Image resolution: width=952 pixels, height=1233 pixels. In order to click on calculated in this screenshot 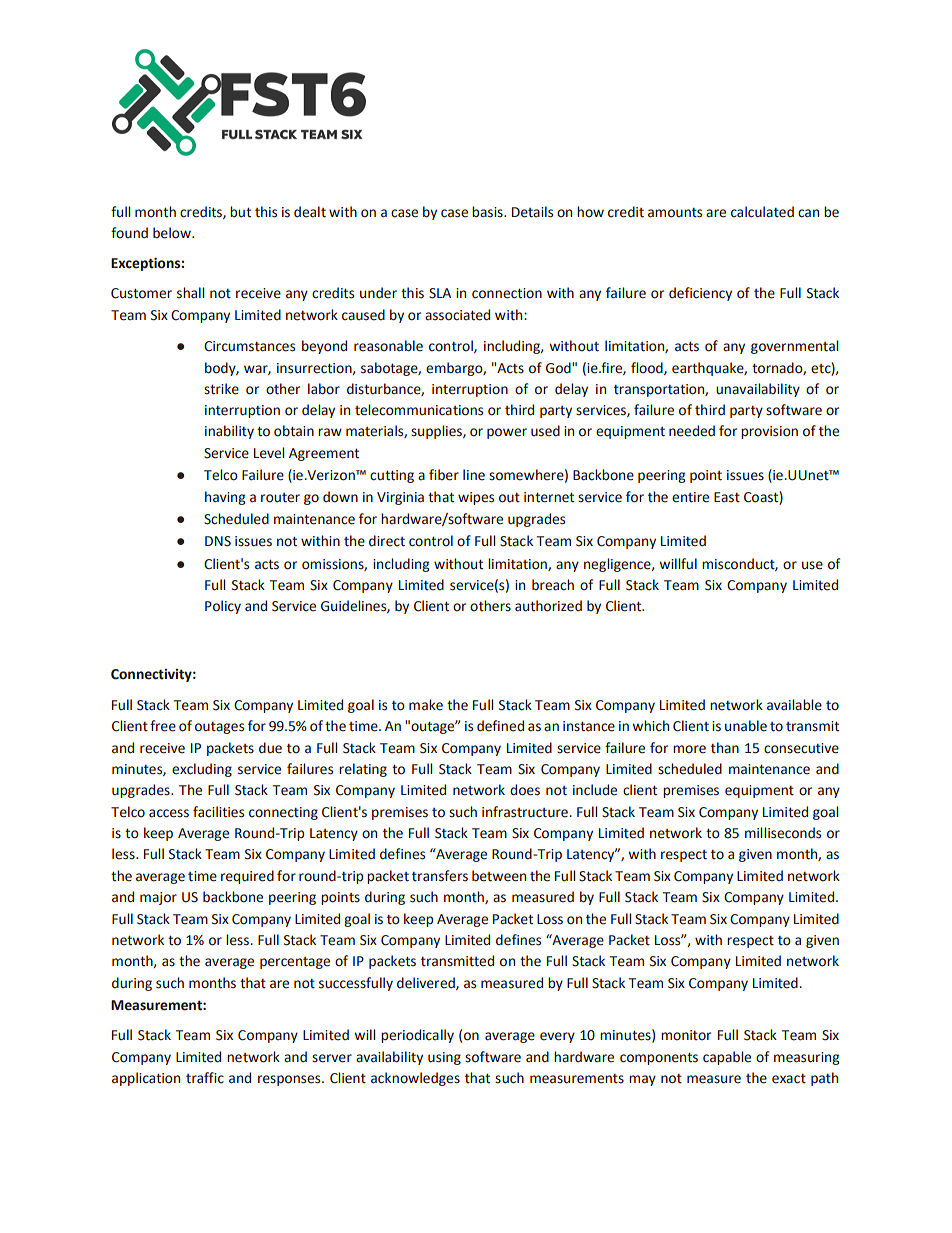, I will do `click(762, 212)`.
